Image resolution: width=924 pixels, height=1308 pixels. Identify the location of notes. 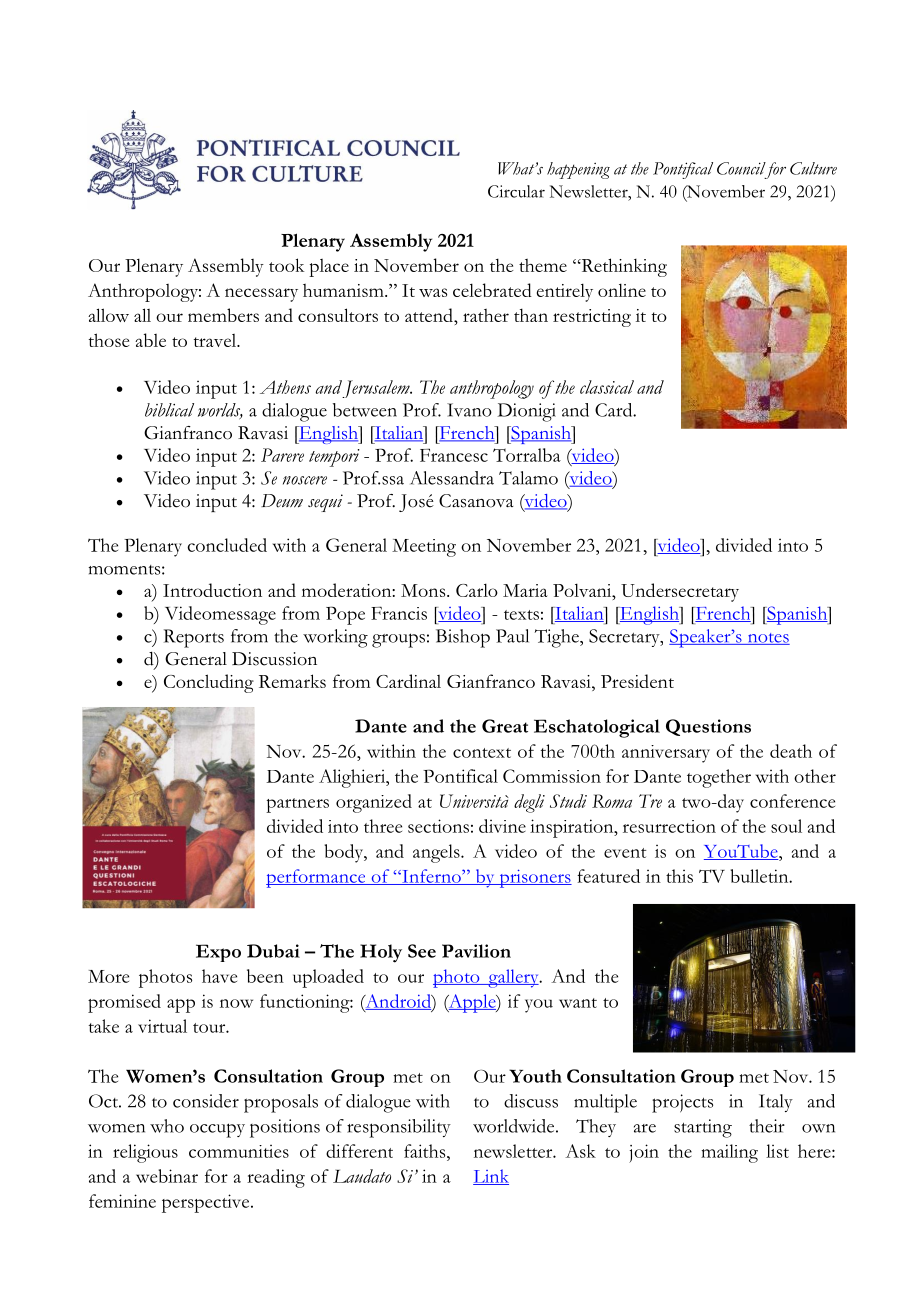
(767, 639).
